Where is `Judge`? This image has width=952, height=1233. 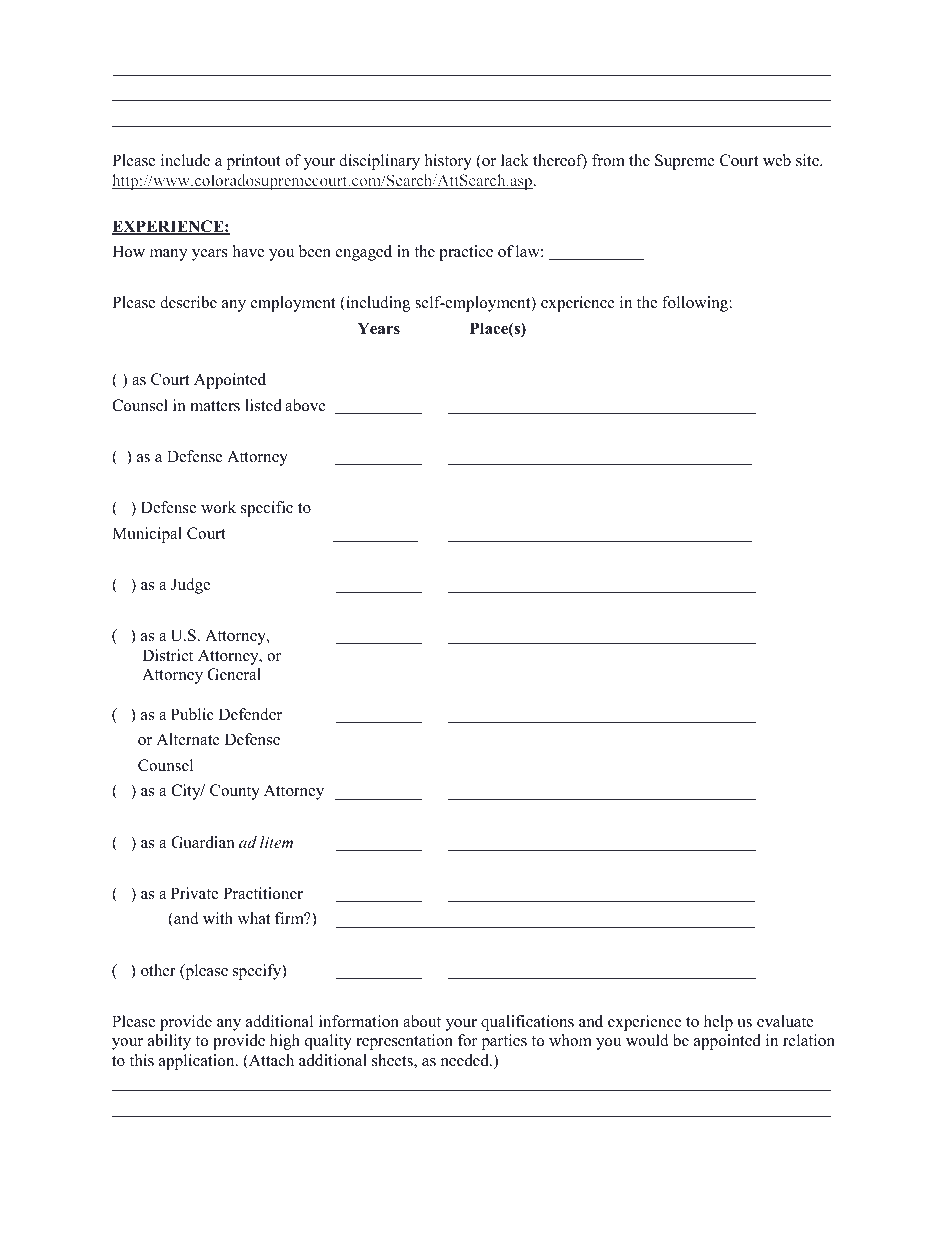
Judge is located at coordinates (190, 586).
